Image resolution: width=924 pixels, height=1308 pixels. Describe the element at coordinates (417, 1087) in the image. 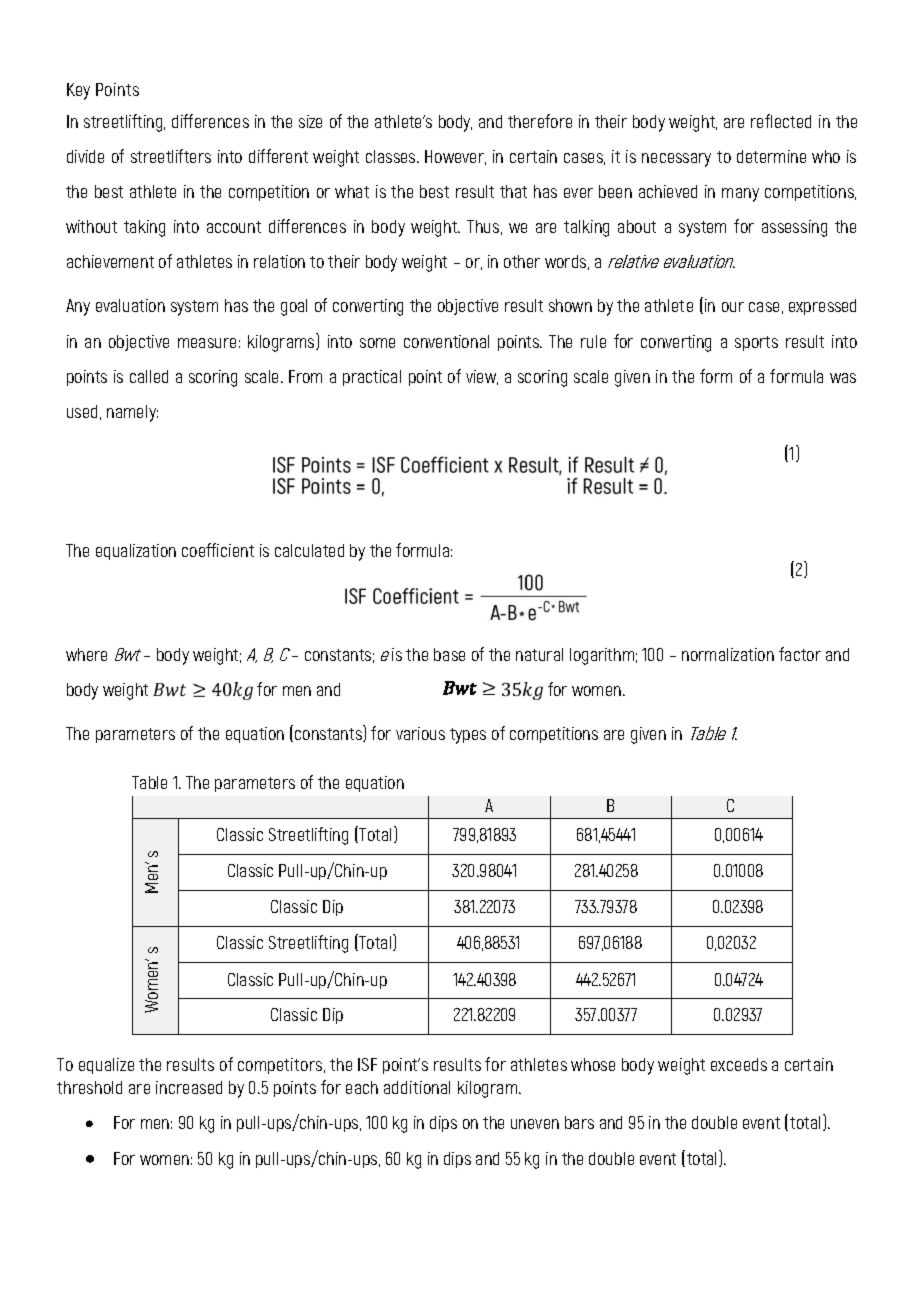

I see `additional` at that location.
